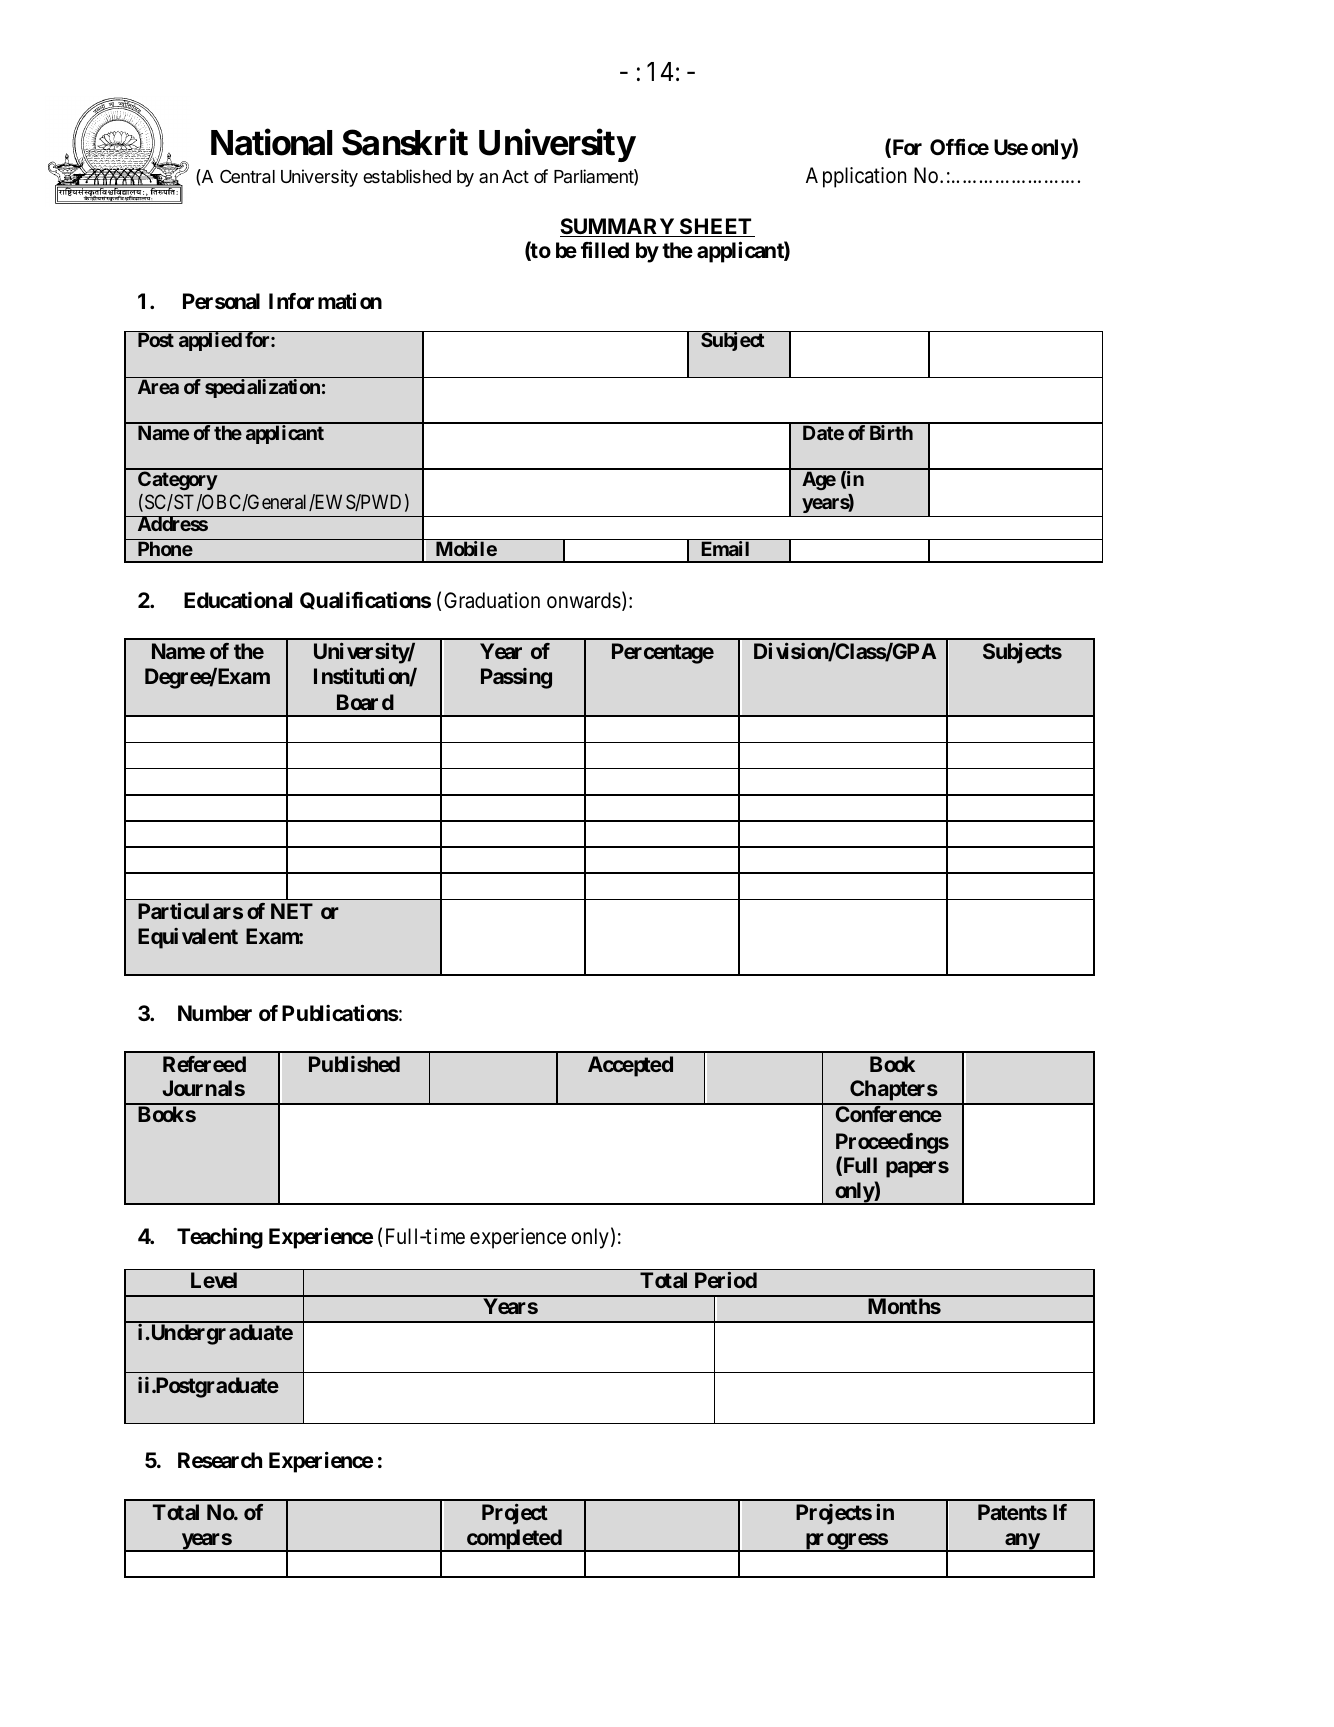 The height and width of the document is (1727, 1334). I want to click on SUMMARY, so click(618, 227).
